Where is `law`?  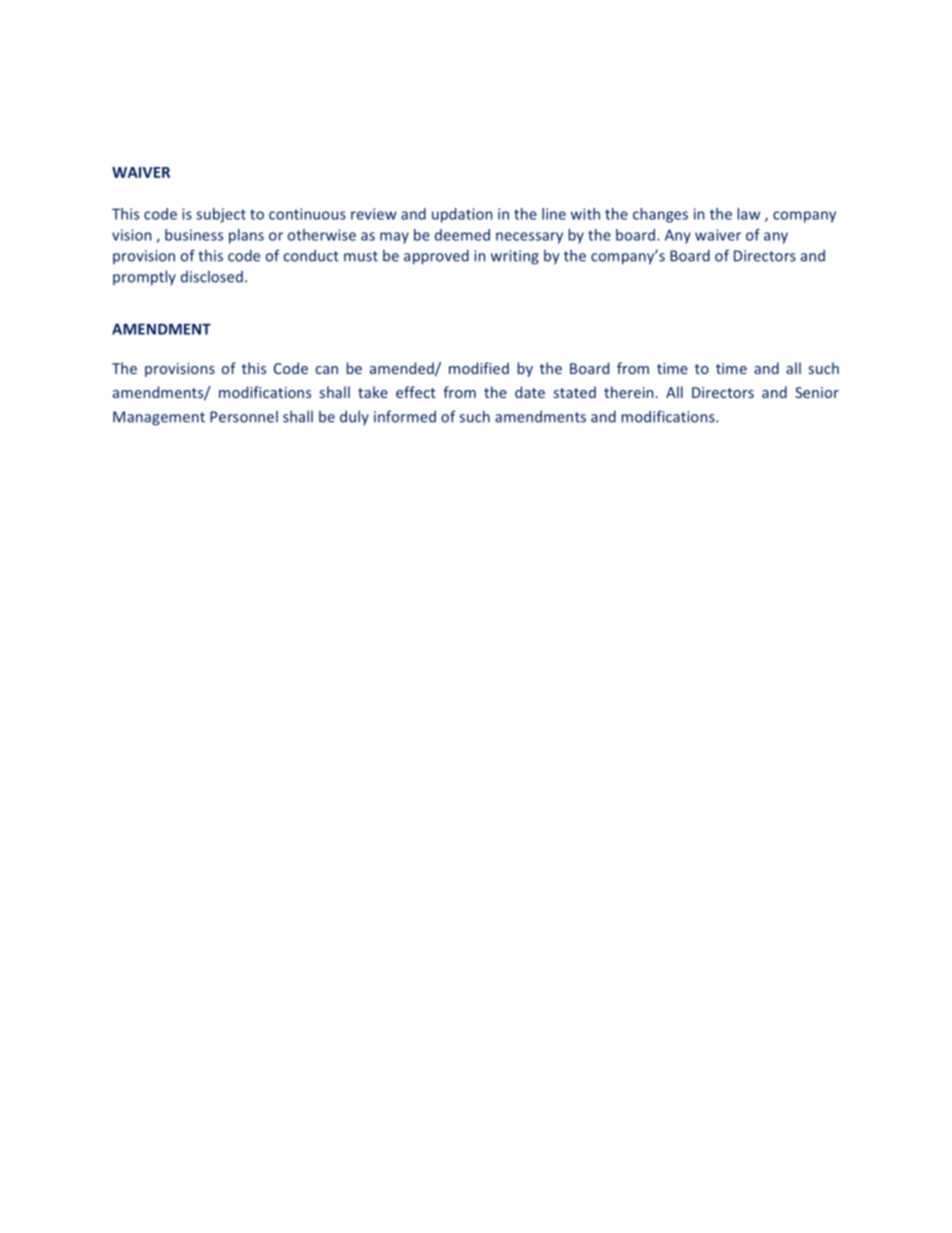 law is located at coordinates (748, 214).
